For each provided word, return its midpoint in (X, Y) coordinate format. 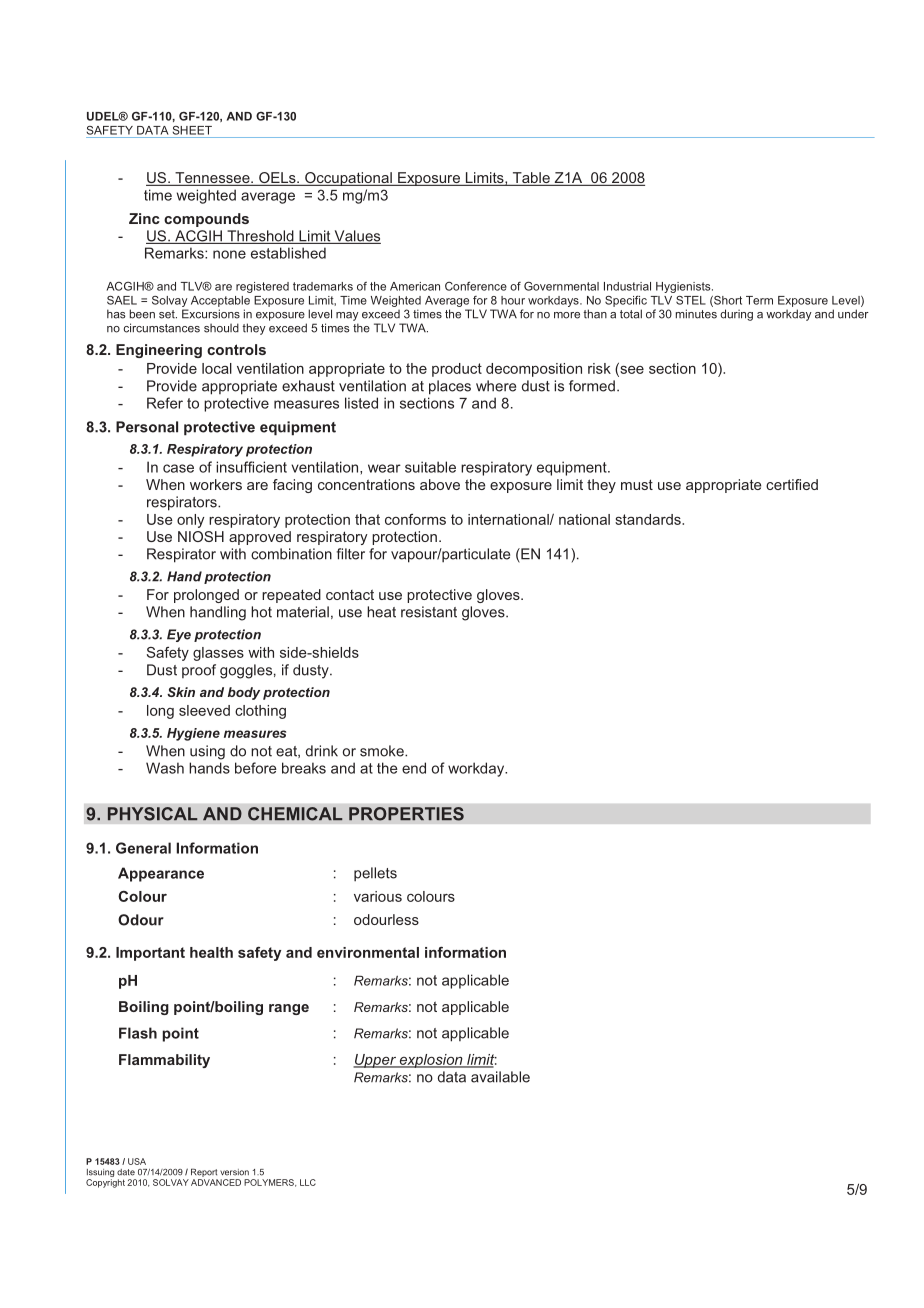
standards (649, 519)
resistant (429, 612)
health (211, 952)
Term (759, 300)
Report (204, 1172)
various (378, 896)
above (440, 484)
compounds (206, 220)
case (178, 468)
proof (199, 671)
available (500, 1077)
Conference (476, 286)
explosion (431, 1061)
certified (792, 484)
